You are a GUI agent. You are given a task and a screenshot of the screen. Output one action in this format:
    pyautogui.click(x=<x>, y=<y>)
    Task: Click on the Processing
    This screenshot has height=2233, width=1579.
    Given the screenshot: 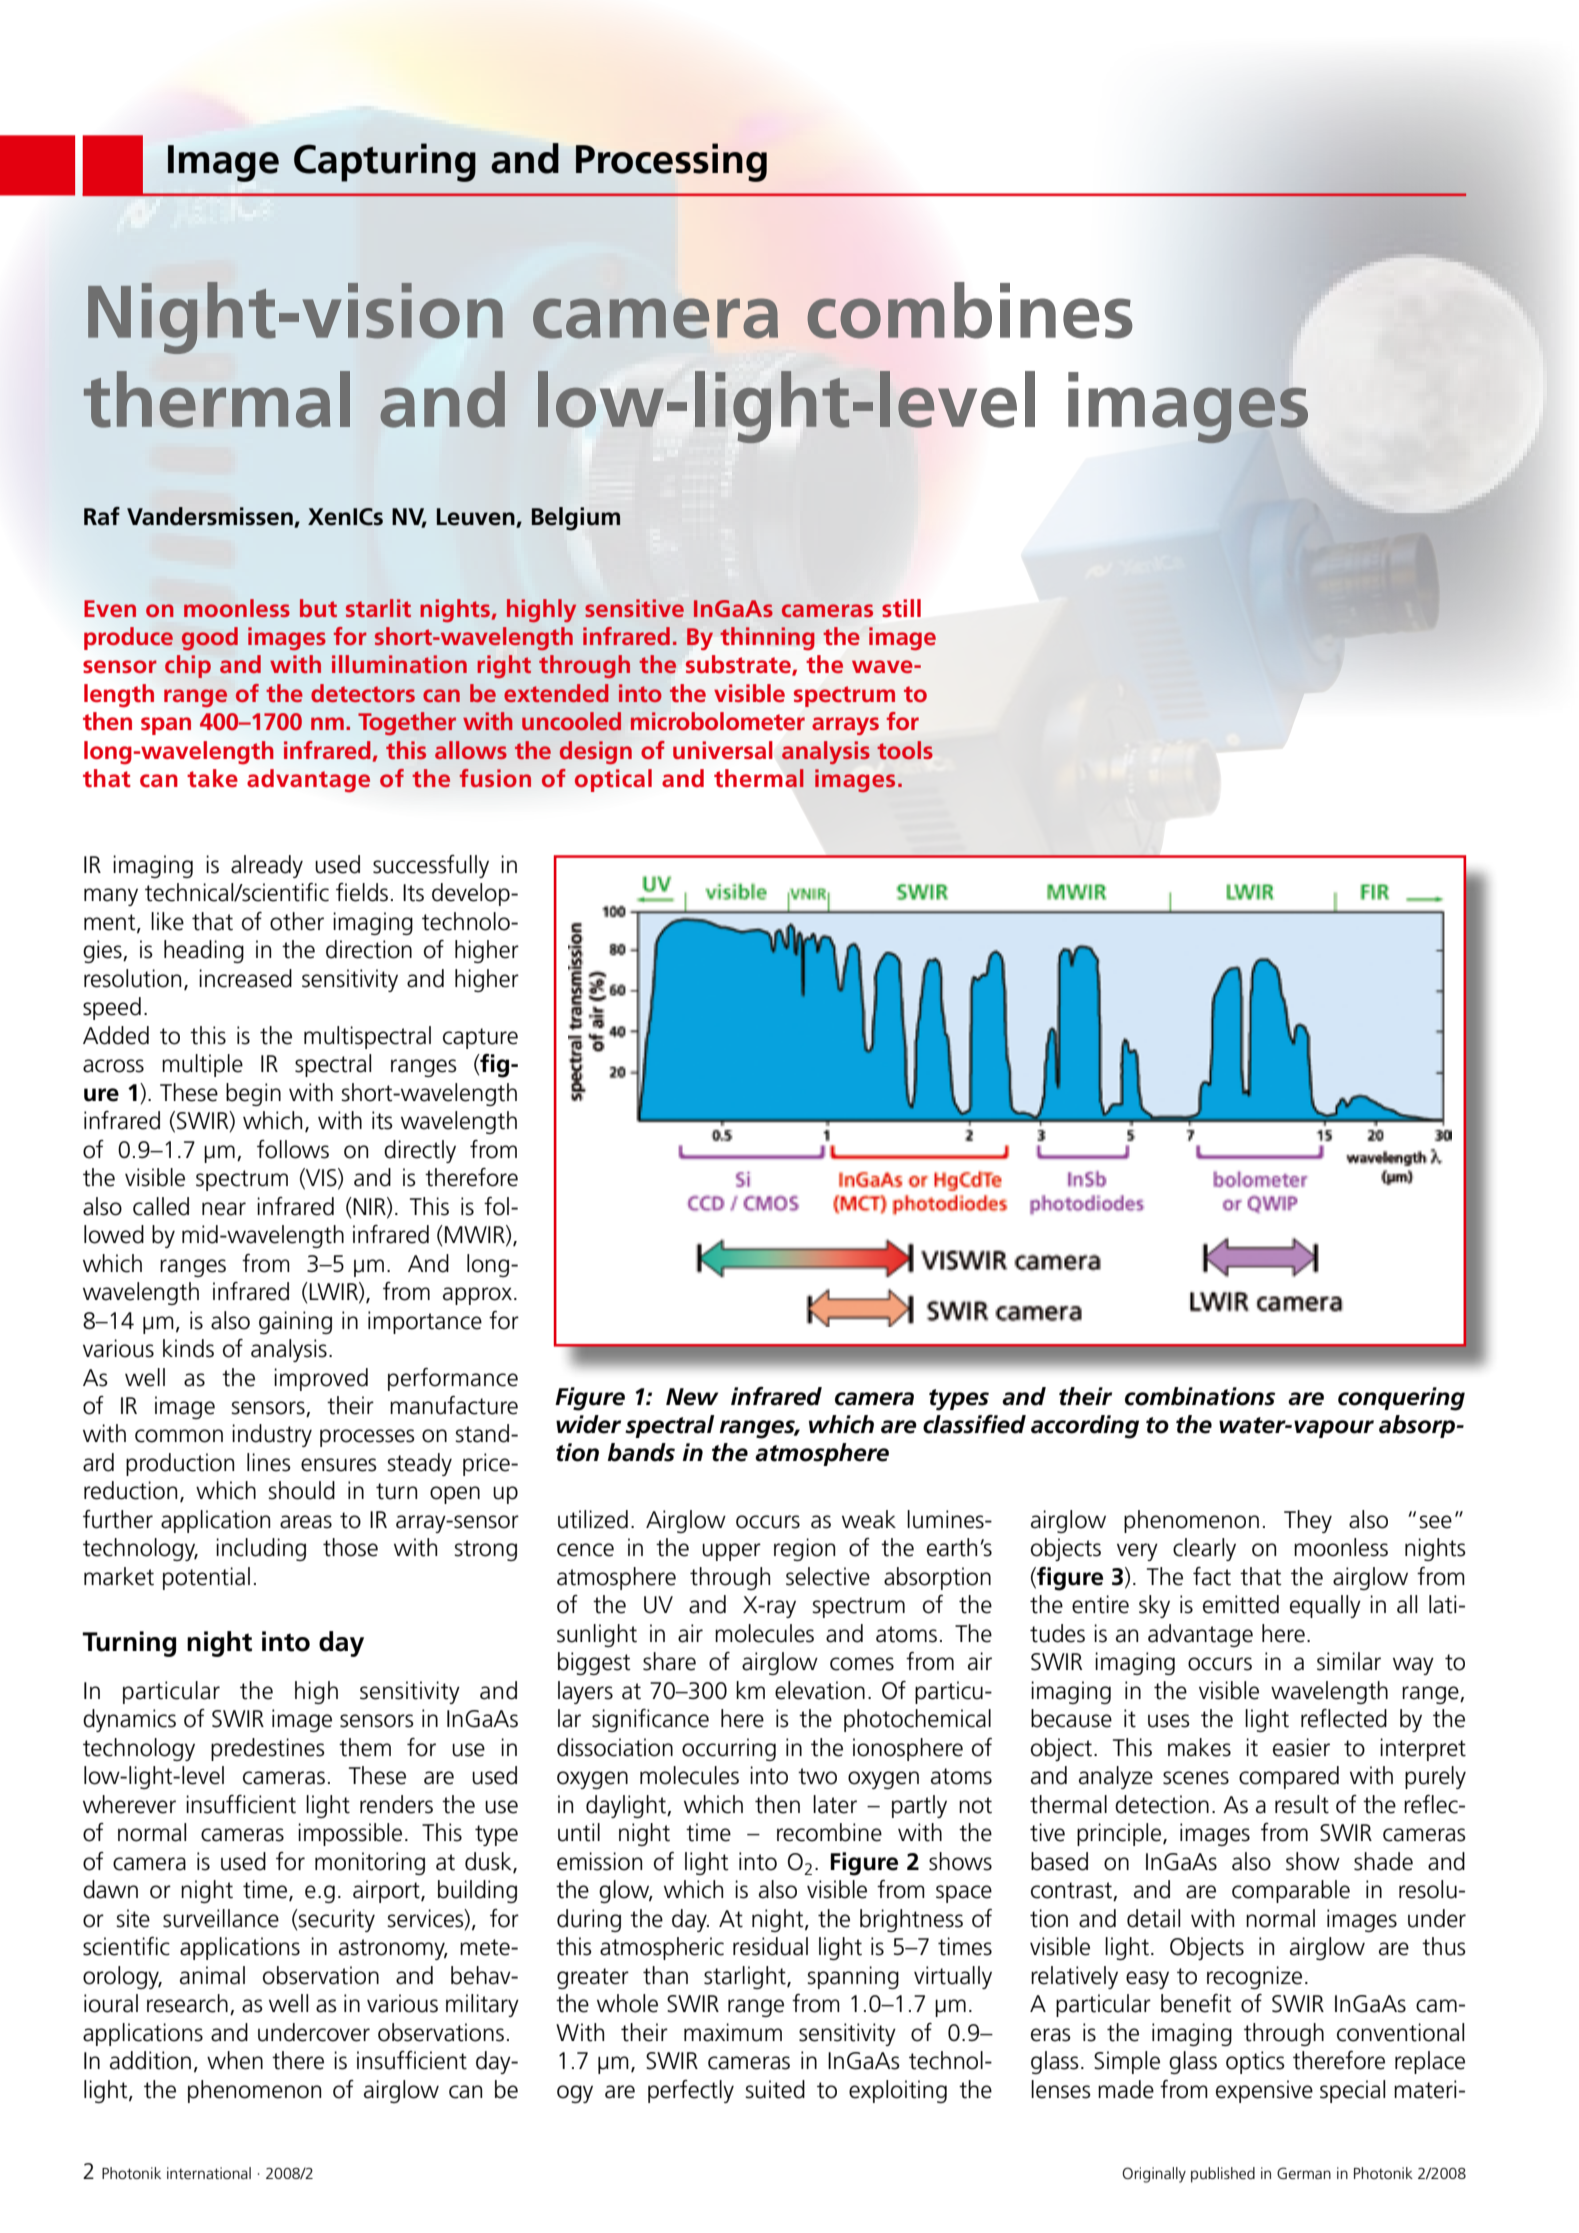 What is the action you would take?
    pyautogui.click(x=671, y=162)
